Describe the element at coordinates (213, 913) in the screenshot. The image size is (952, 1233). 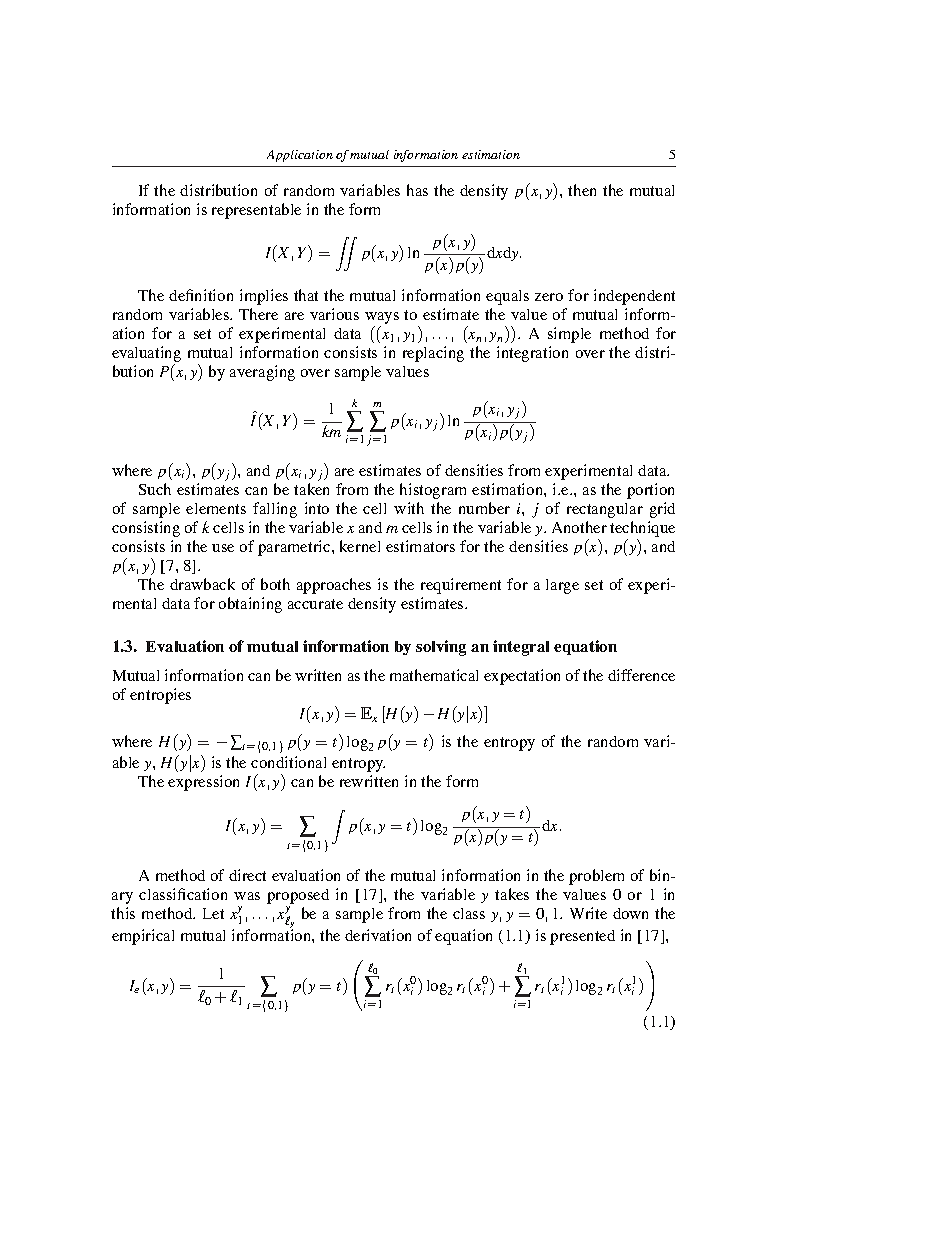
I see `Let` at that location.
